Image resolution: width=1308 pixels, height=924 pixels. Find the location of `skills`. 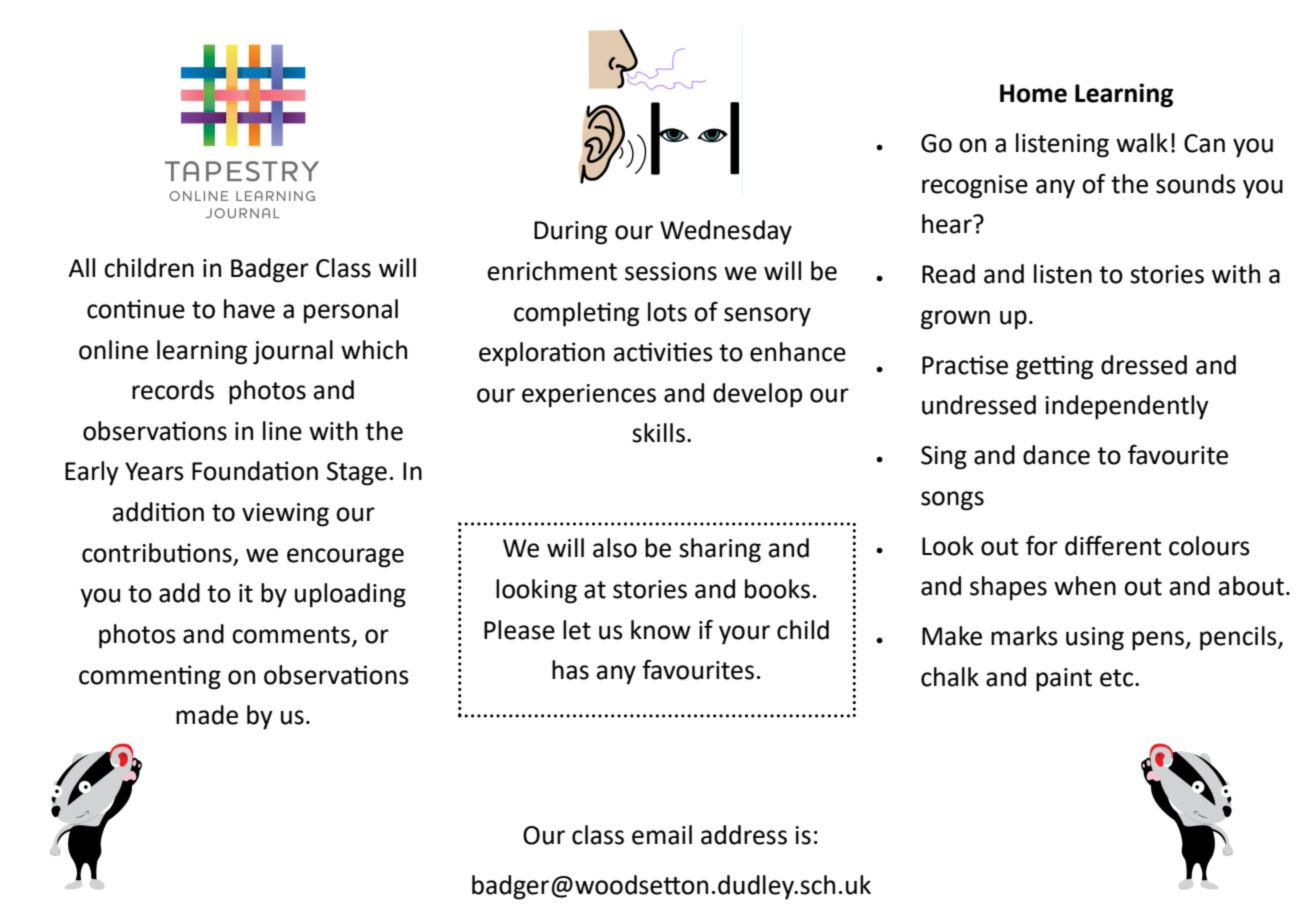

skills is located at coordinates (658, 433).
